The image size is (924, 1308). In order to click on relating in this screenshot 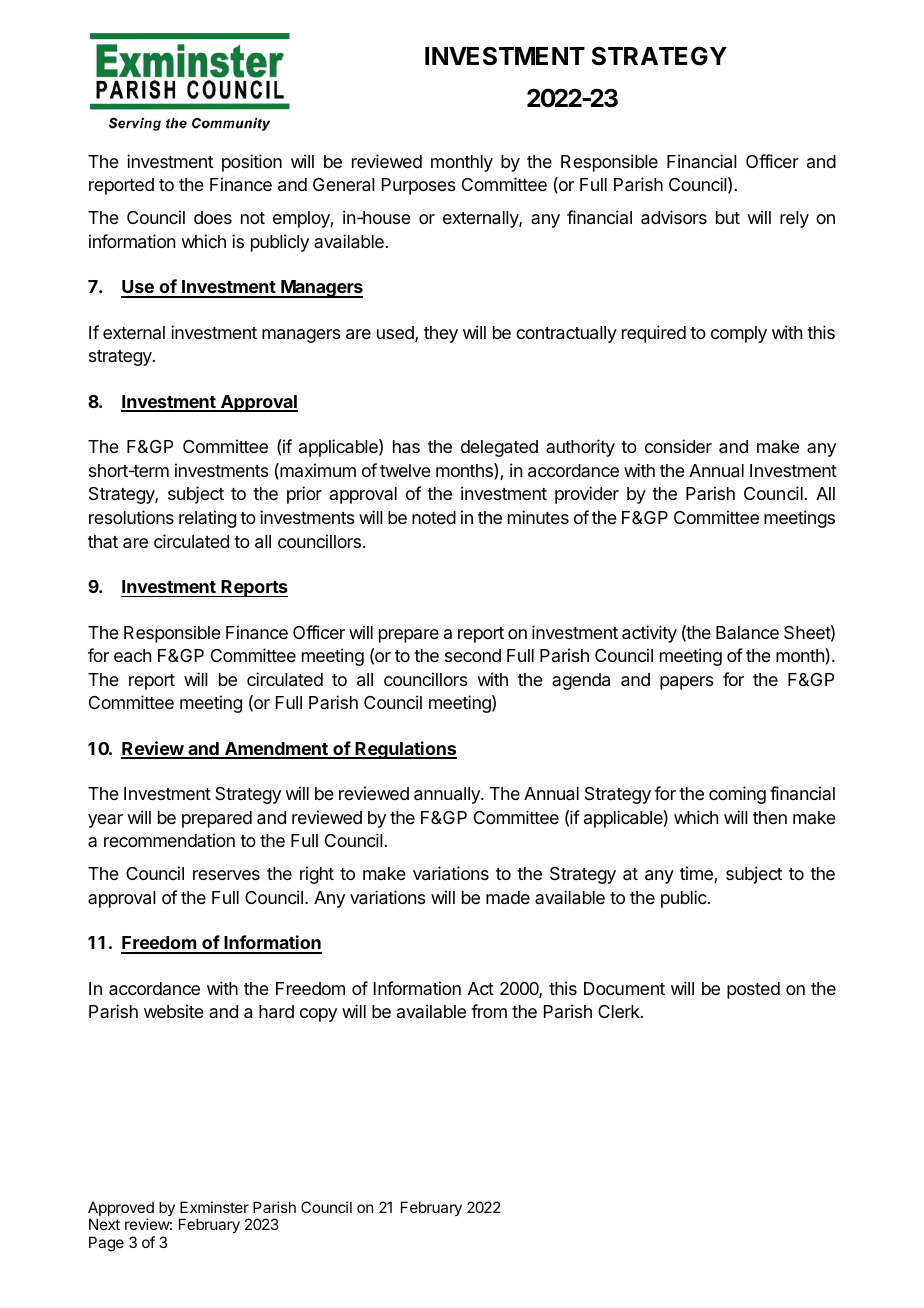, I will do `click(207, 519)`.
